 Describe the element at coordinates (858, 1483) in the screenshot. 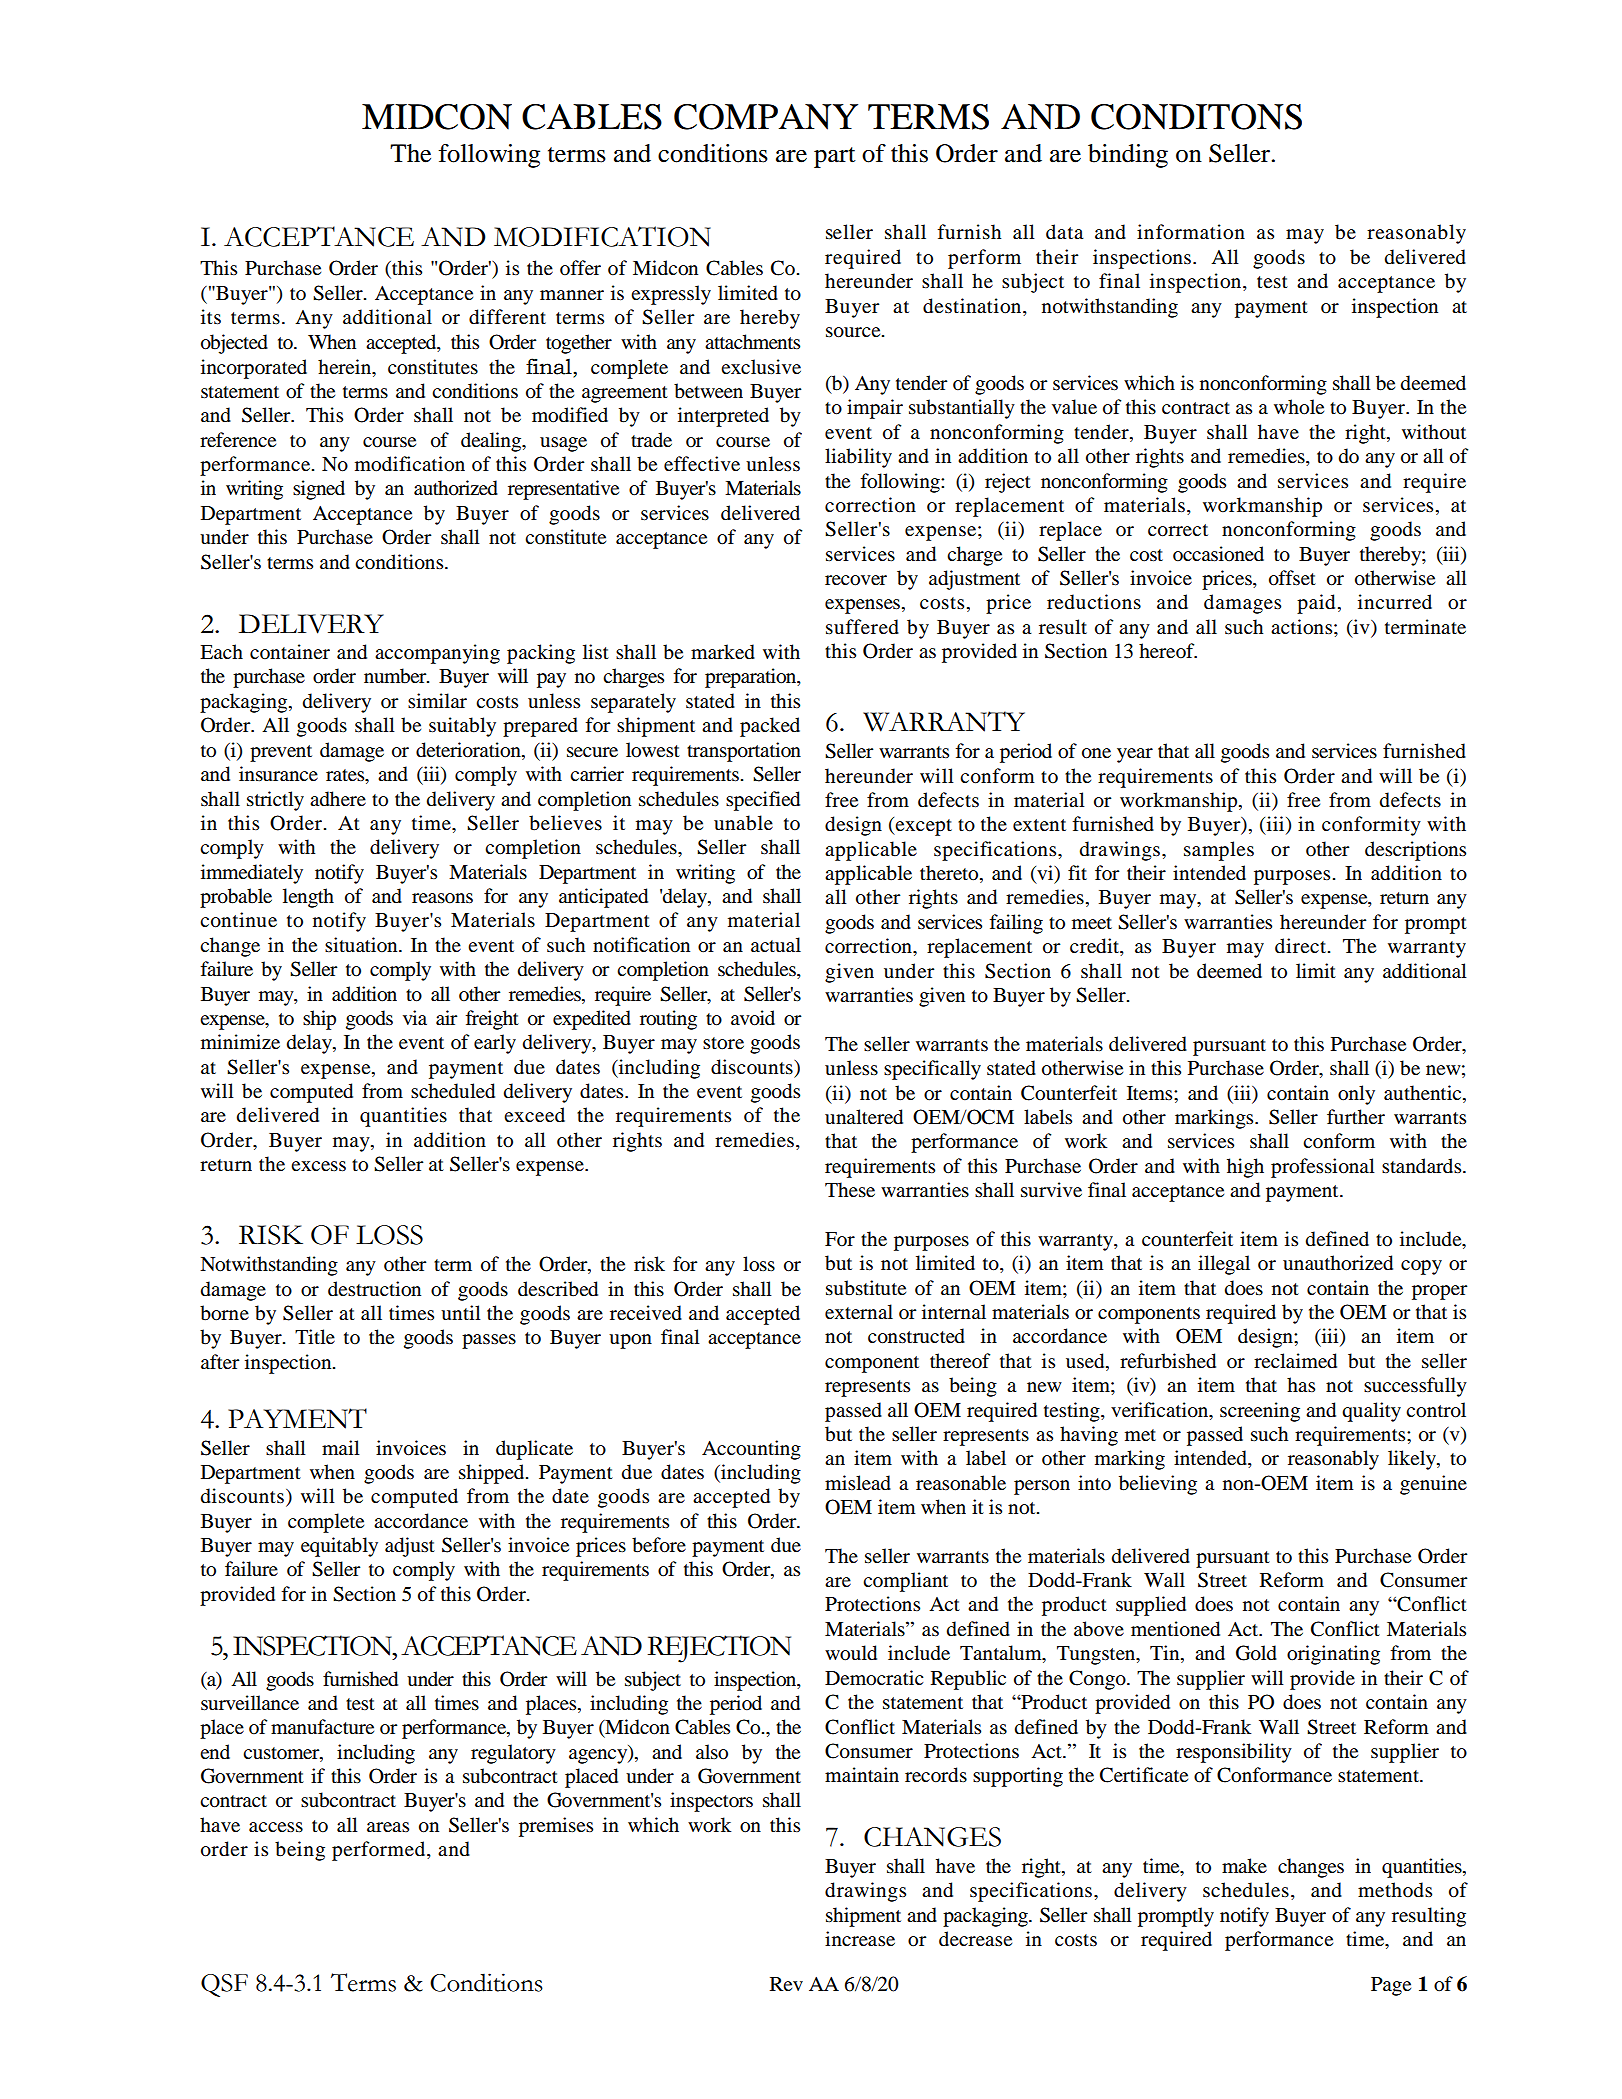

I see `mislead` at that location.
